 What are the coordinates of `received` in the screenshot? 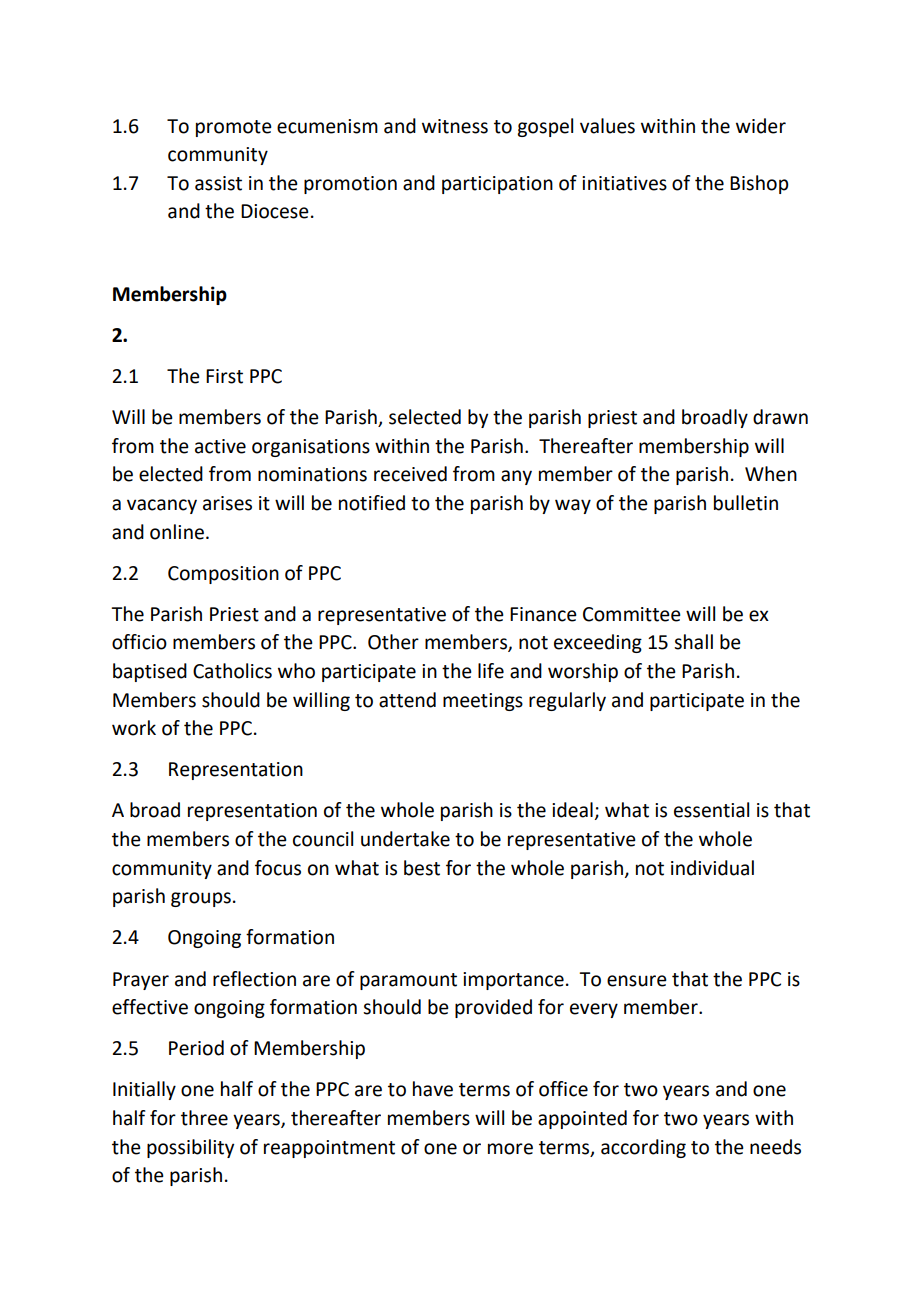 It's located at (410, 474).
